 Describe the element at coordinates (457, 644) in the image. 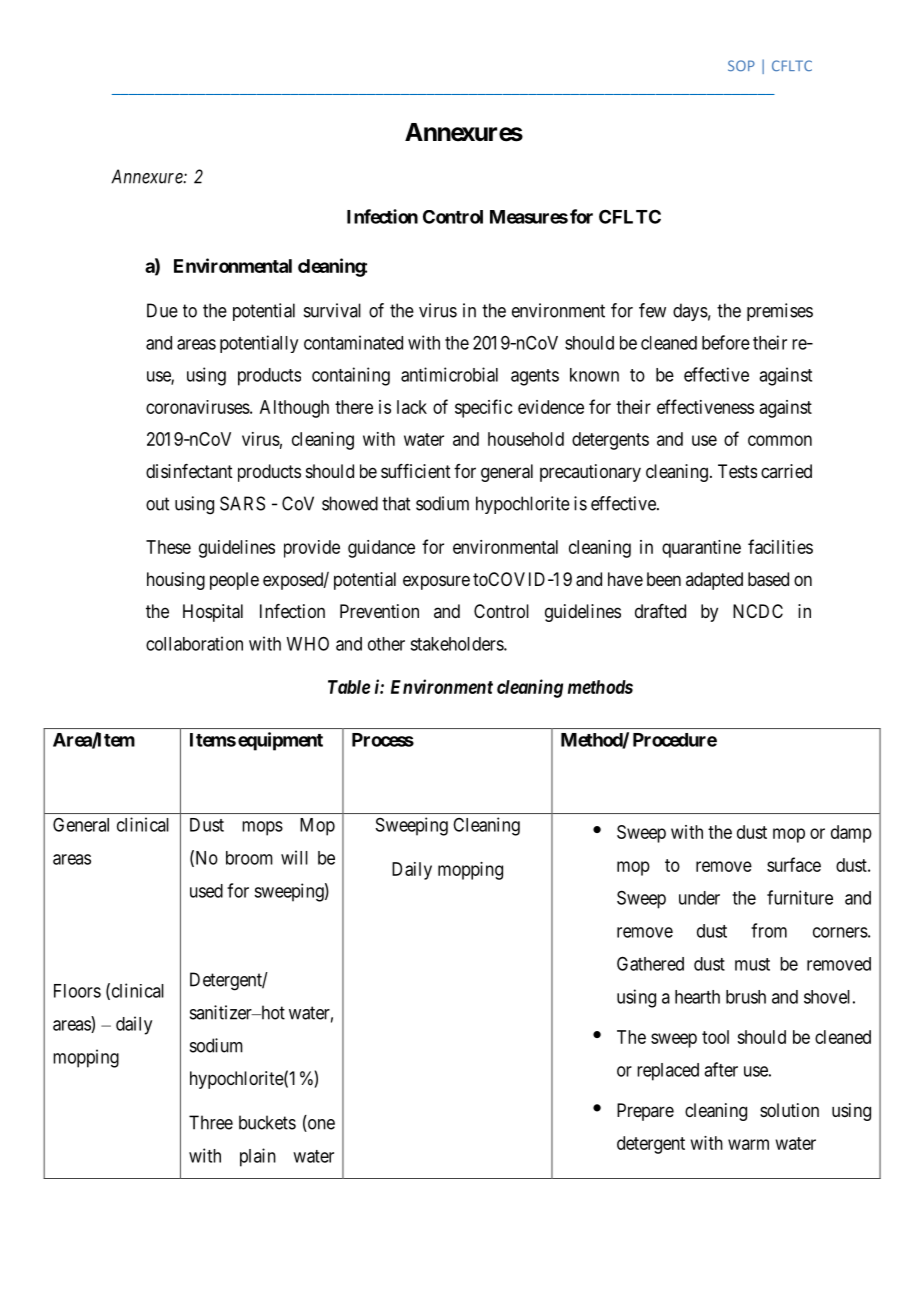

I see `stakeholders` at that location.
